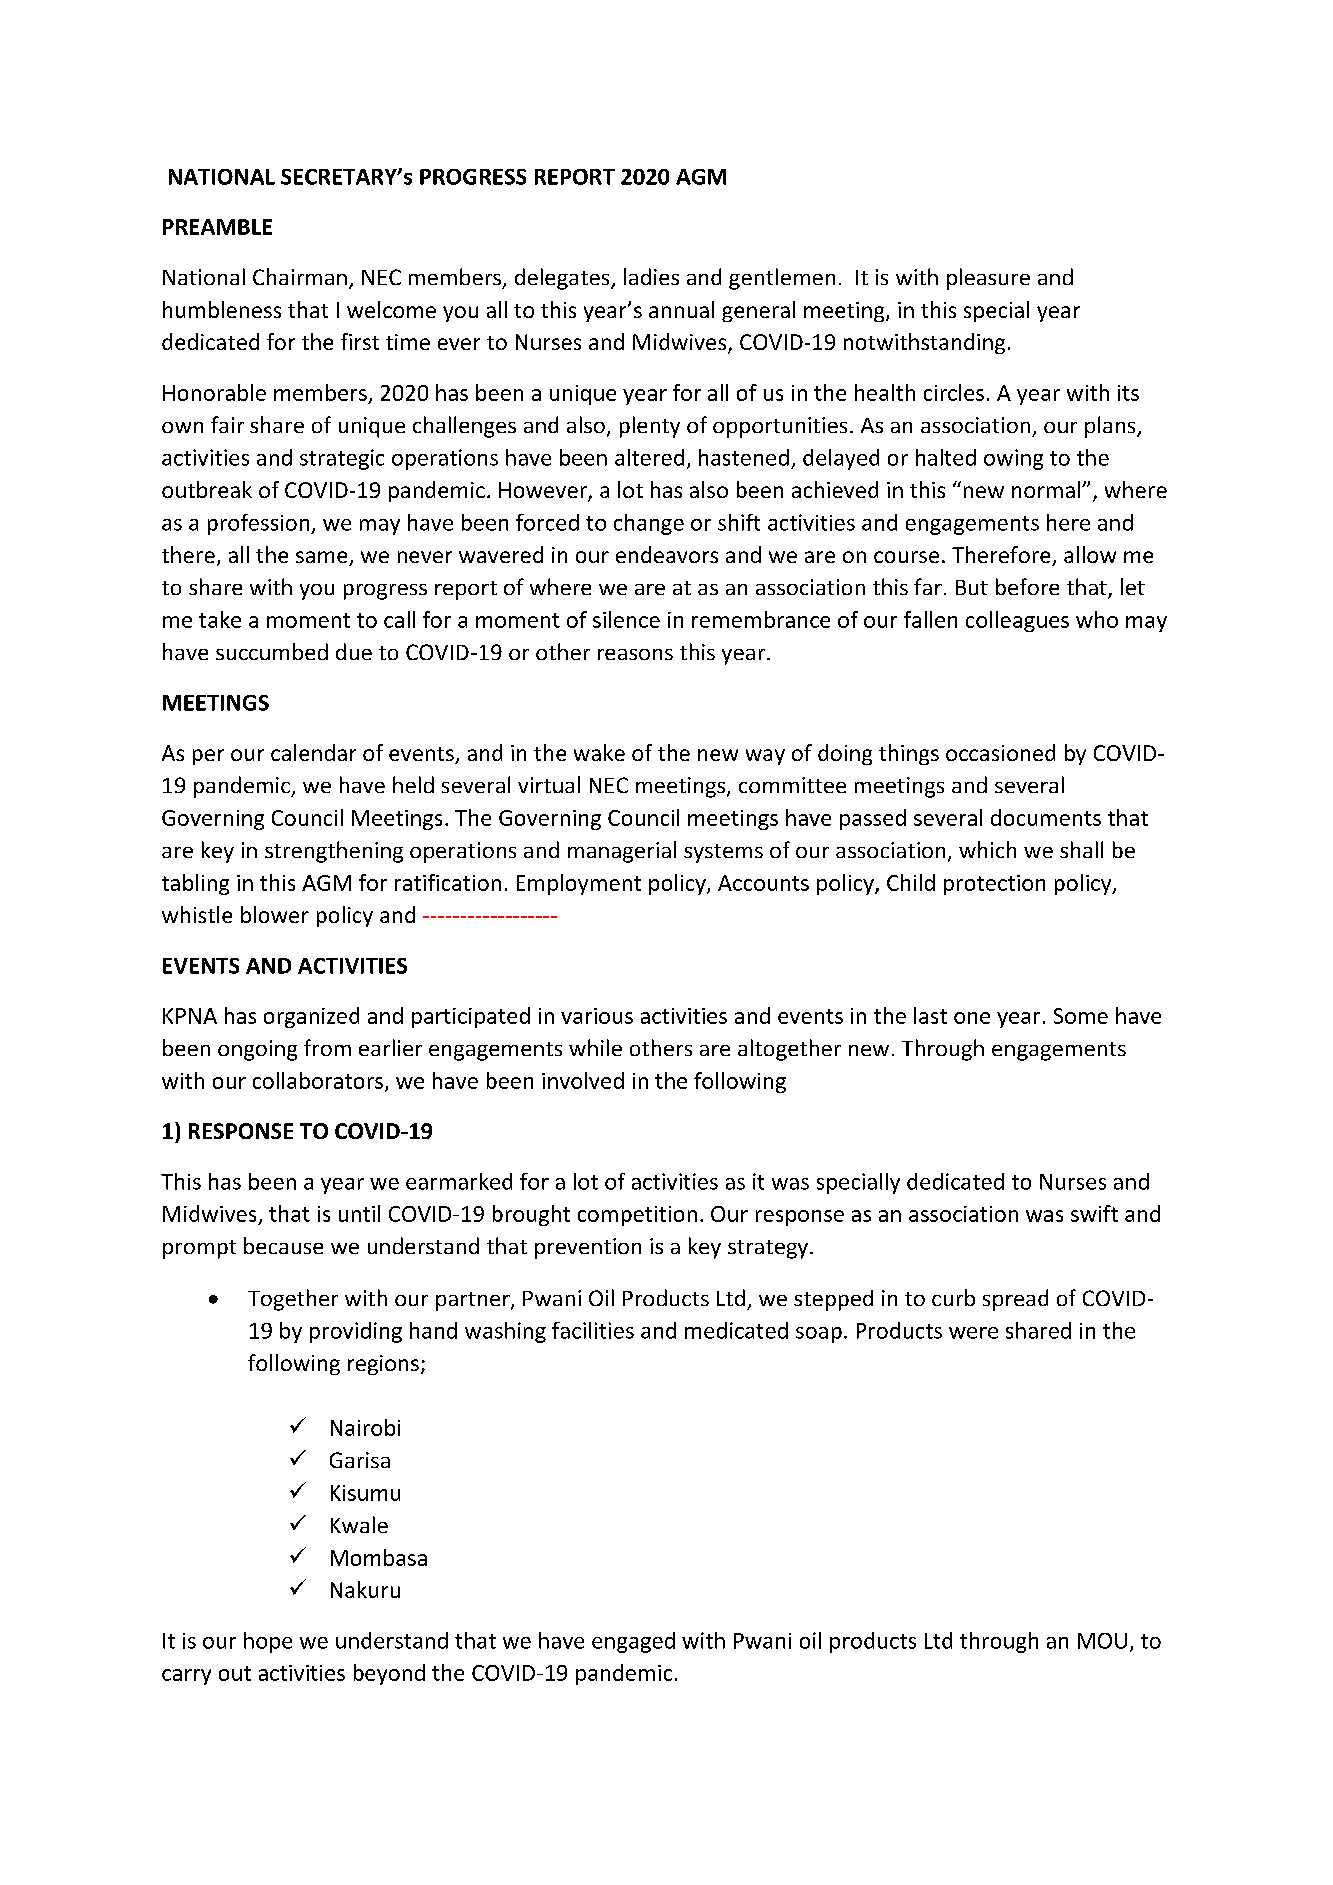  What do you see at coordinates (988, 279) in the image?
I see `pleasure` at bounding box center [988, 279].
